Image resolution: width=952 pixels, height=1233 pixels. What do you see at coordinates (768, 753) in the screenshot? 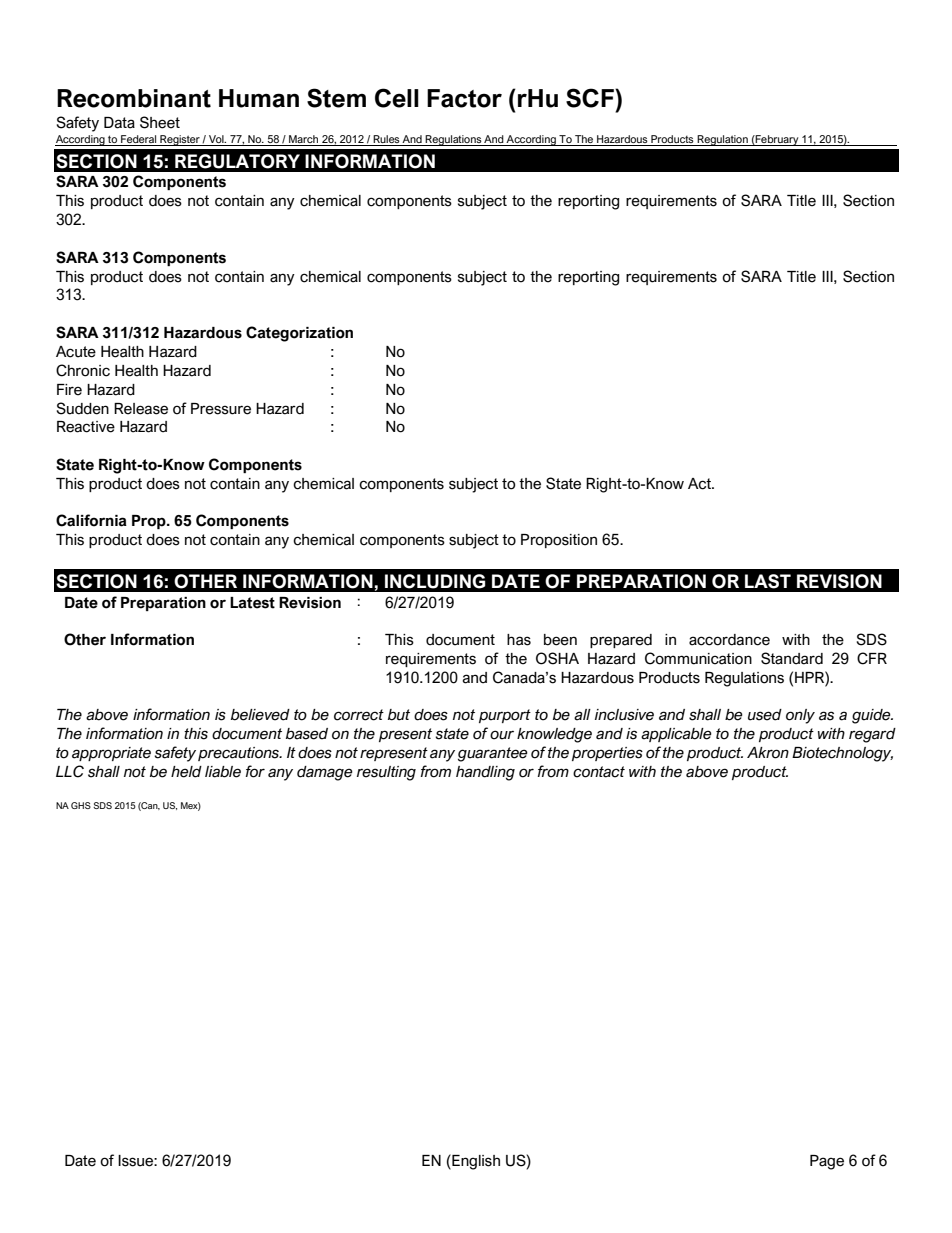
I see `Akron` at bounding box center [768, 753].
